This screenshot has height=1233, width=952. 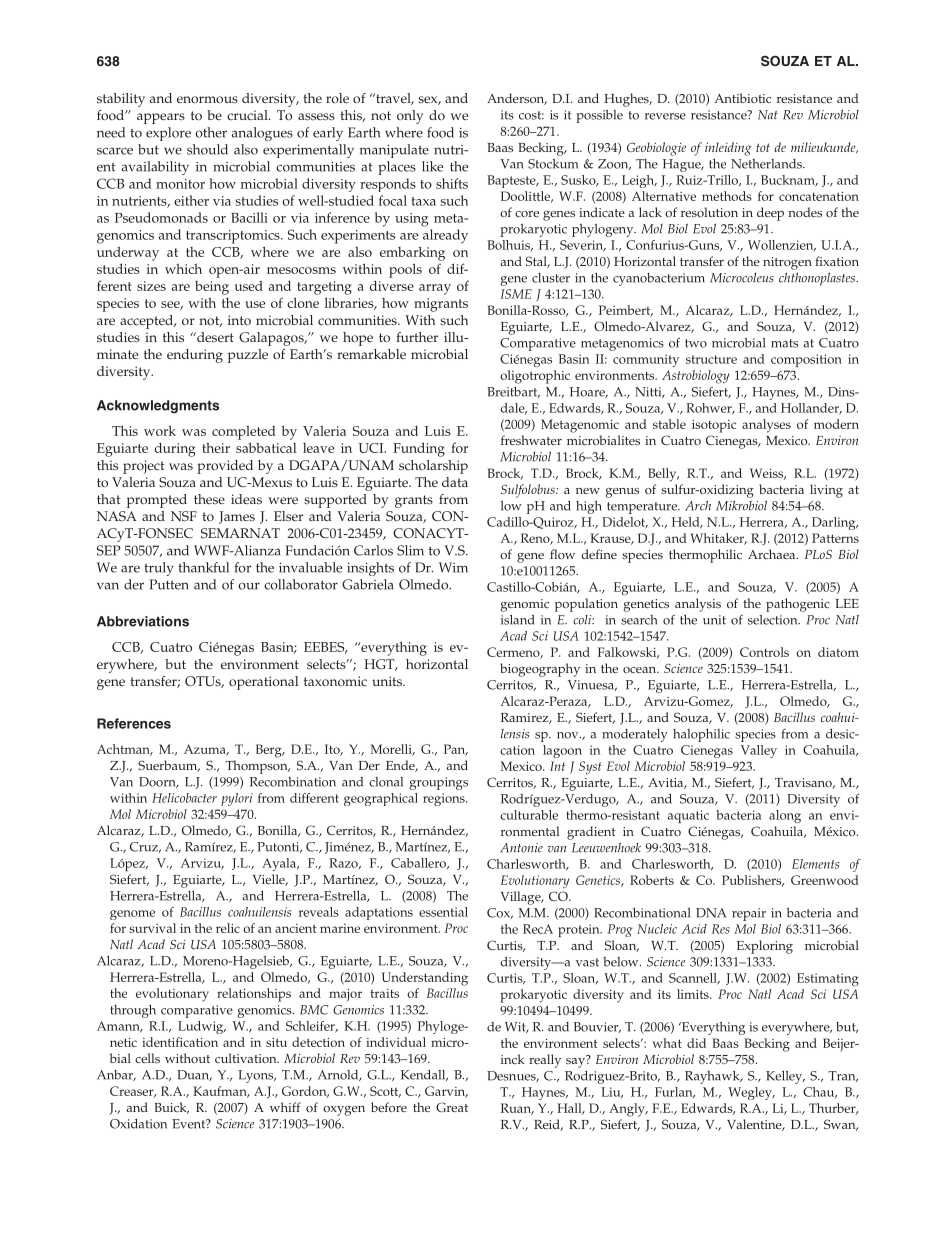 I want to click on Lyons, so click(x=257, y=1076).
